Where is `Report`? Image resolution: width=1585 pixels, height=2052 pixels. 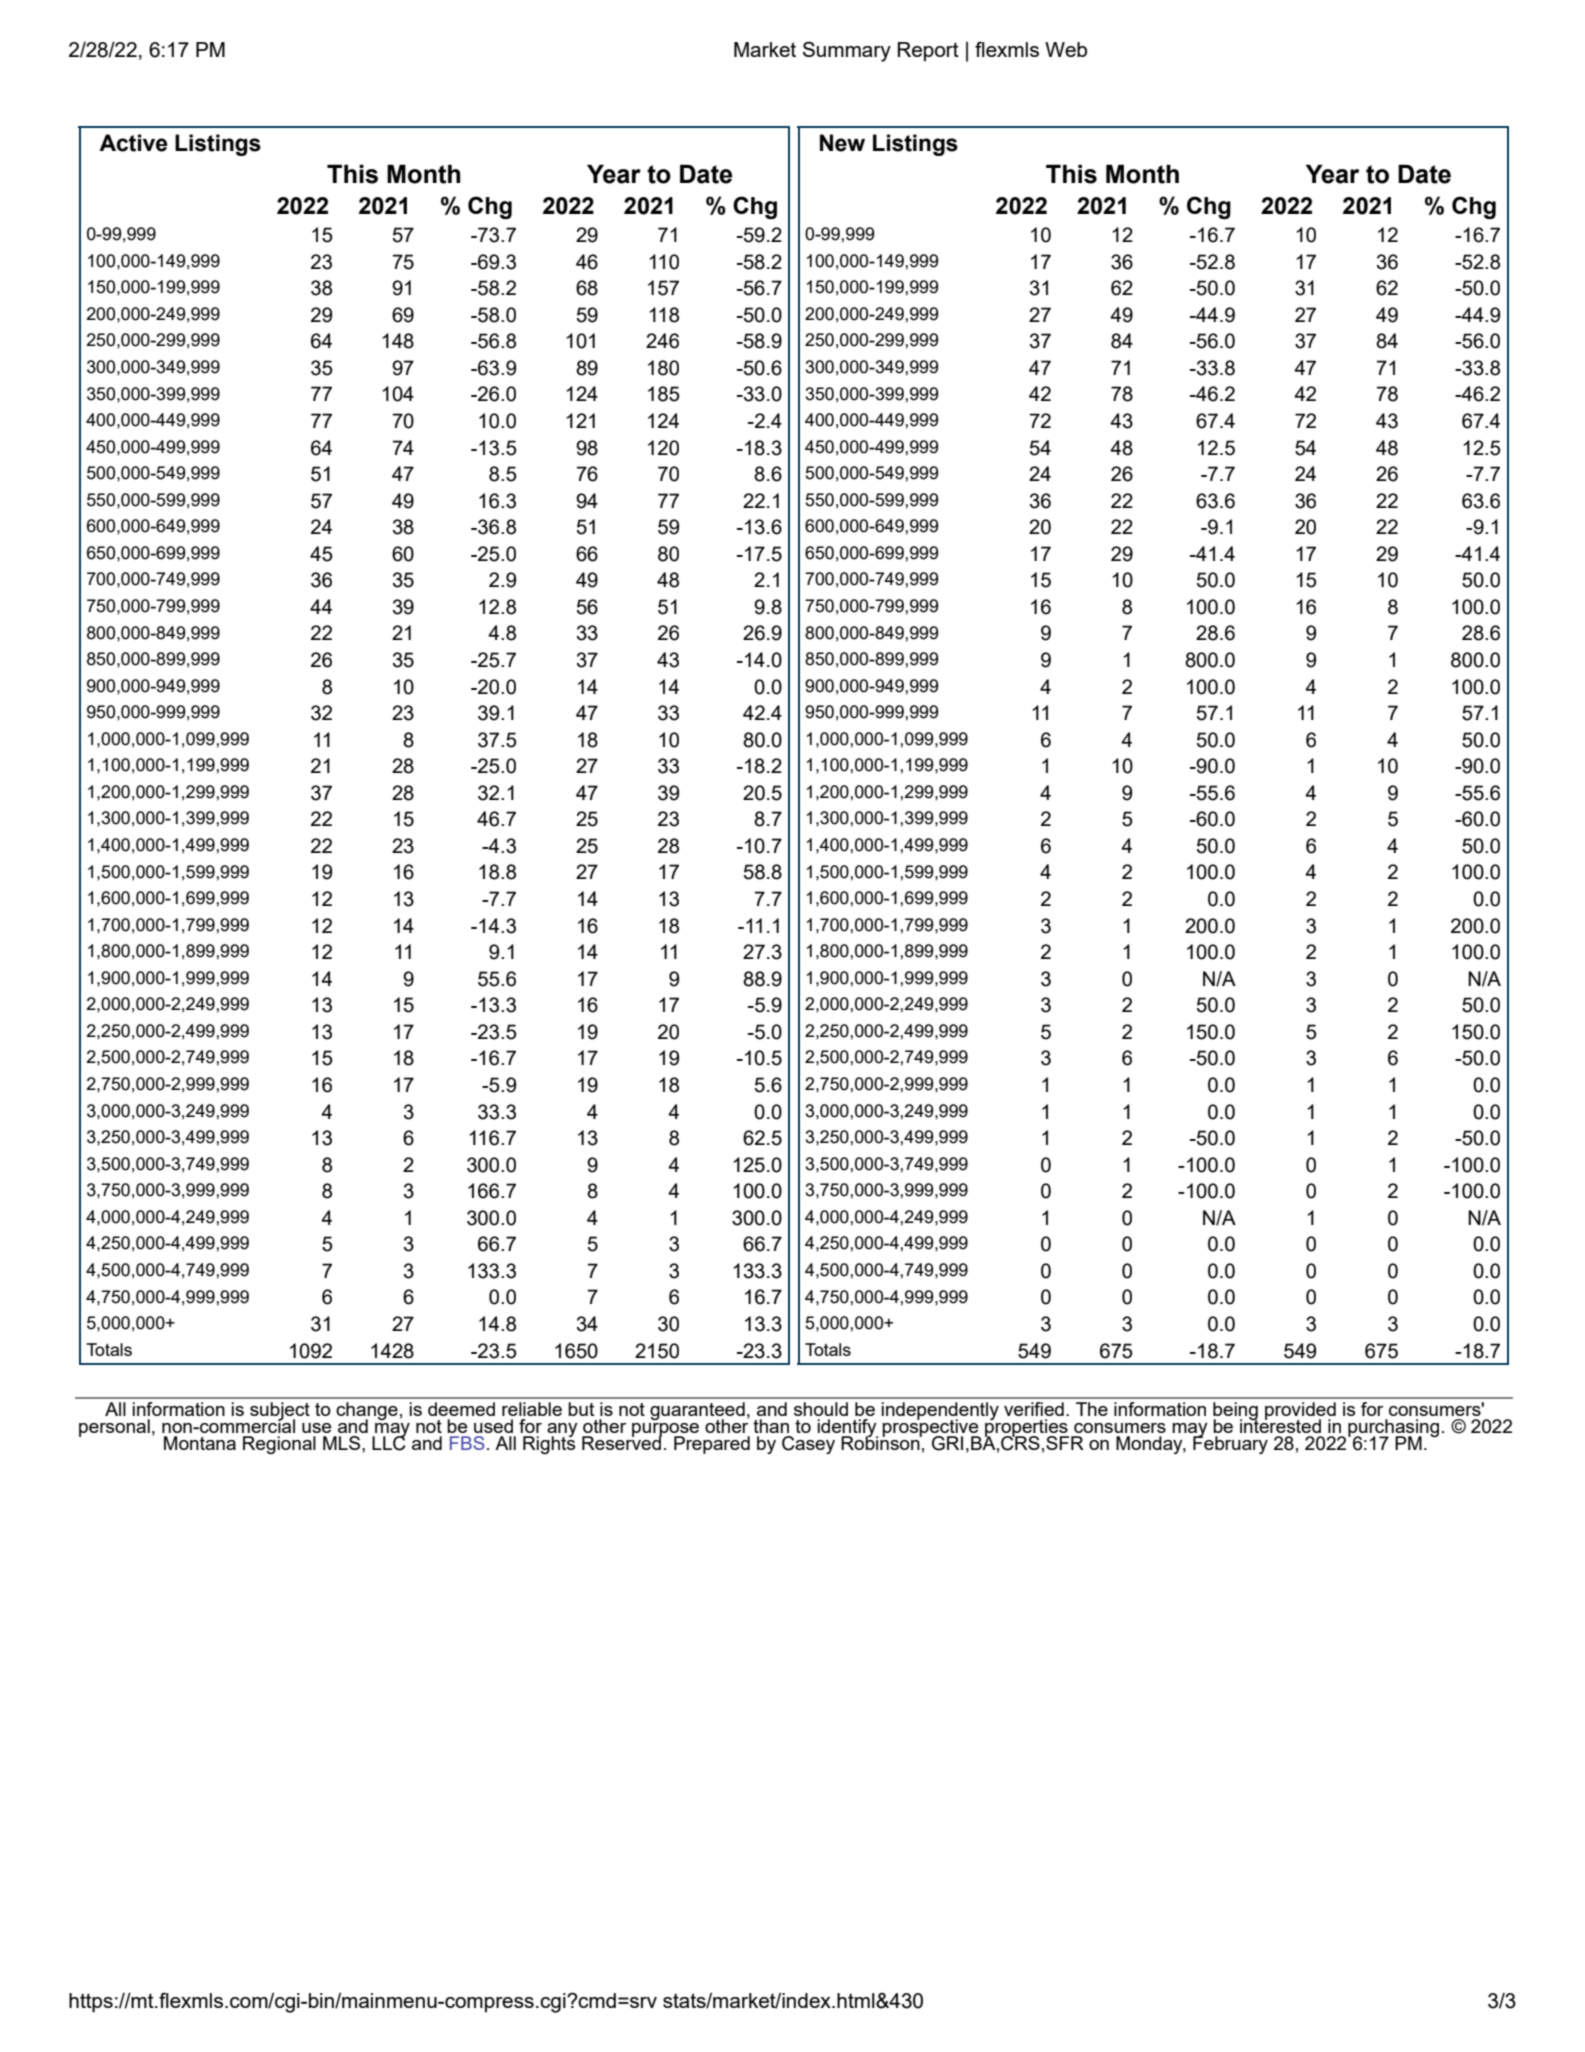 Report is located at coordinates (928, 52).
